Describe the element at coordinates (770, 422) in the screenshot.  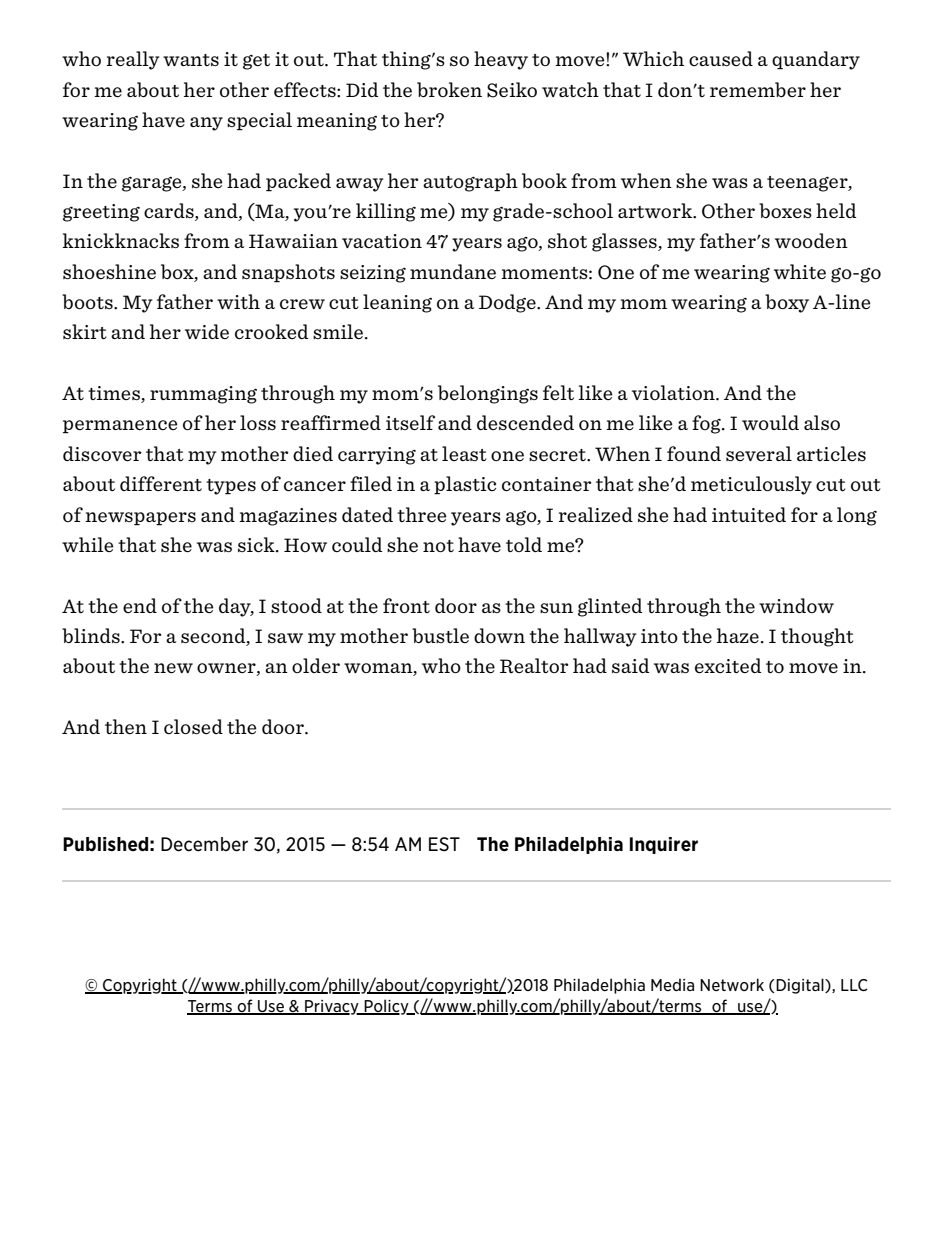
I see `would` at that location.
